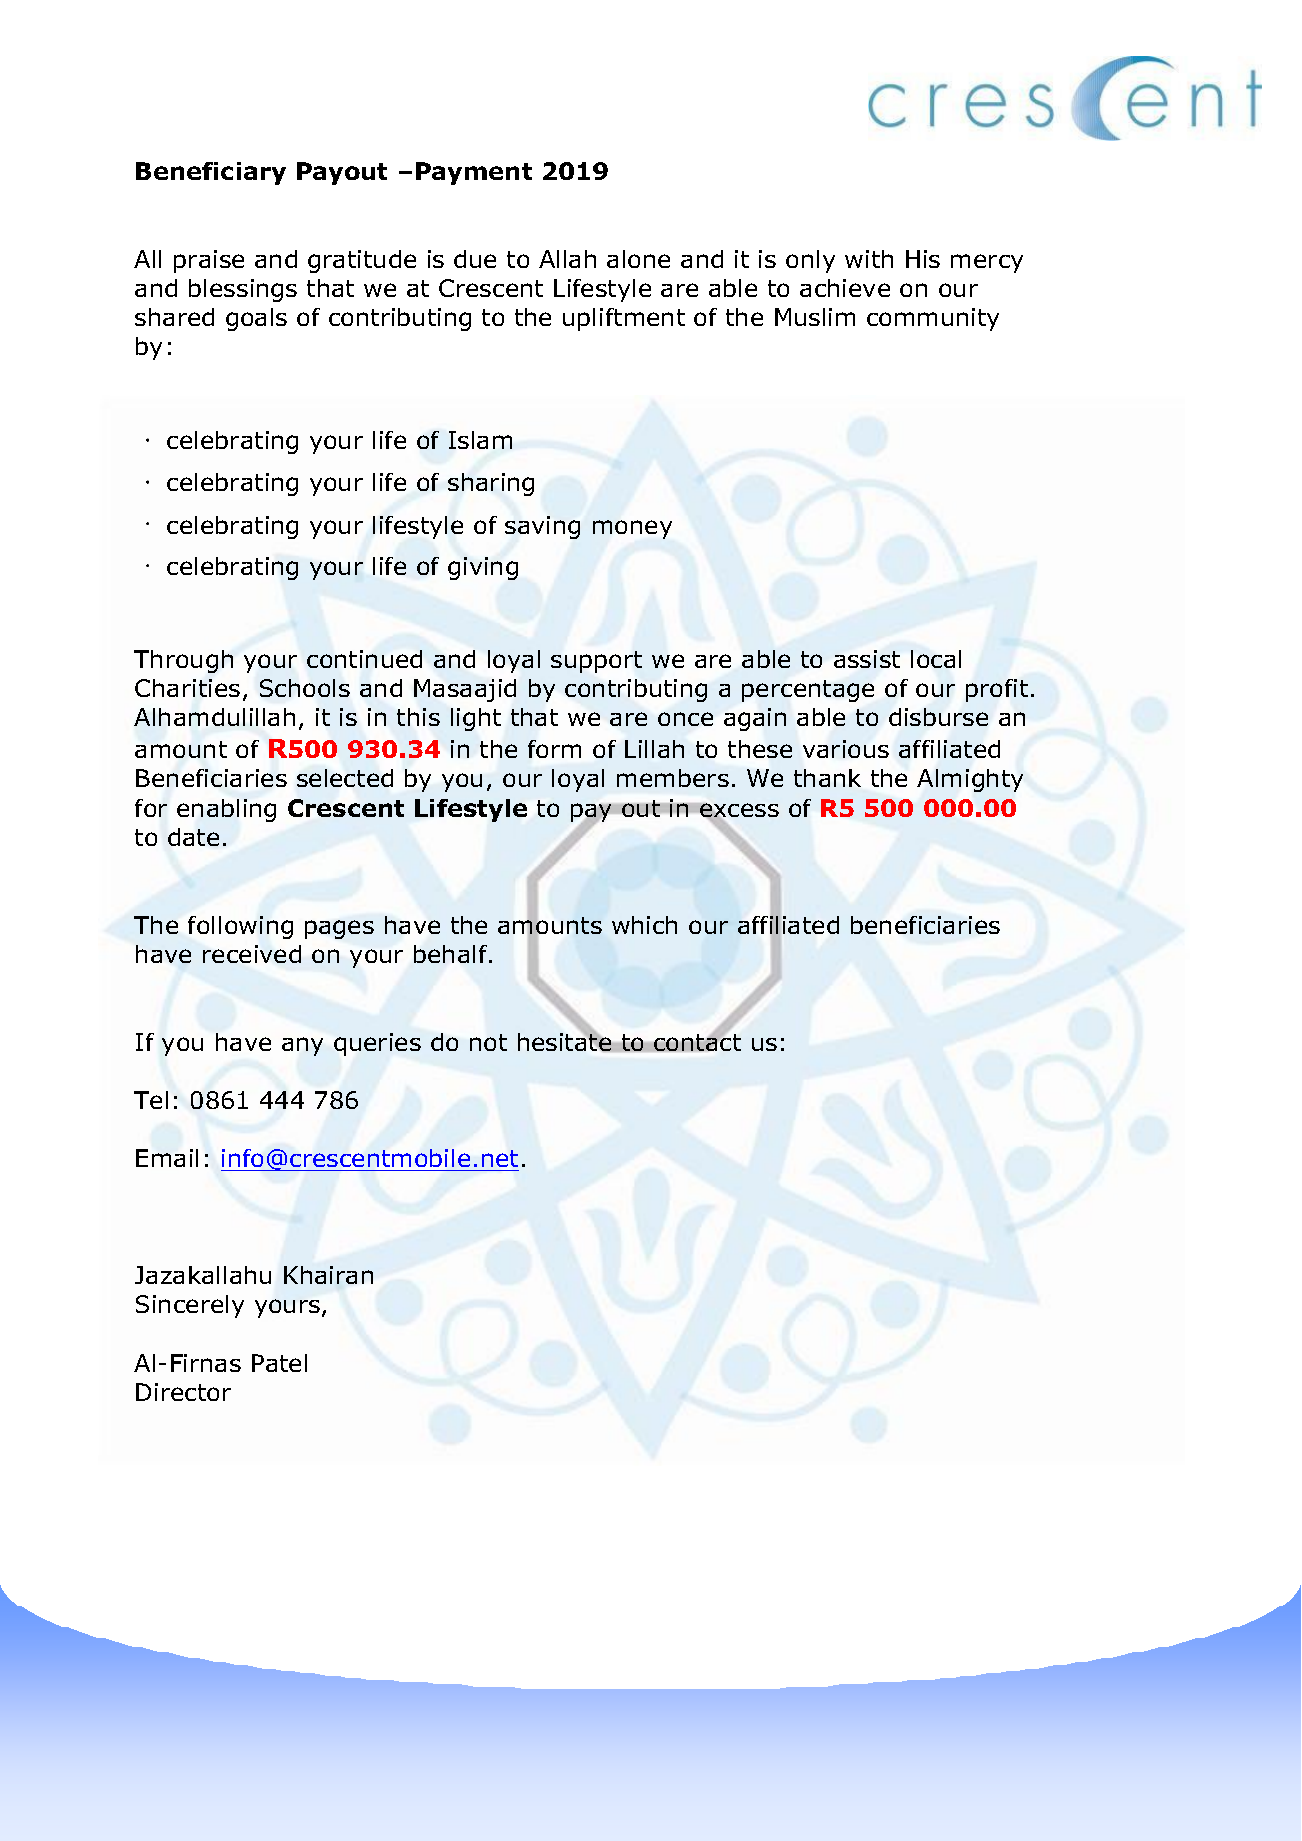  I want to click on assist, so click(867, 659).
